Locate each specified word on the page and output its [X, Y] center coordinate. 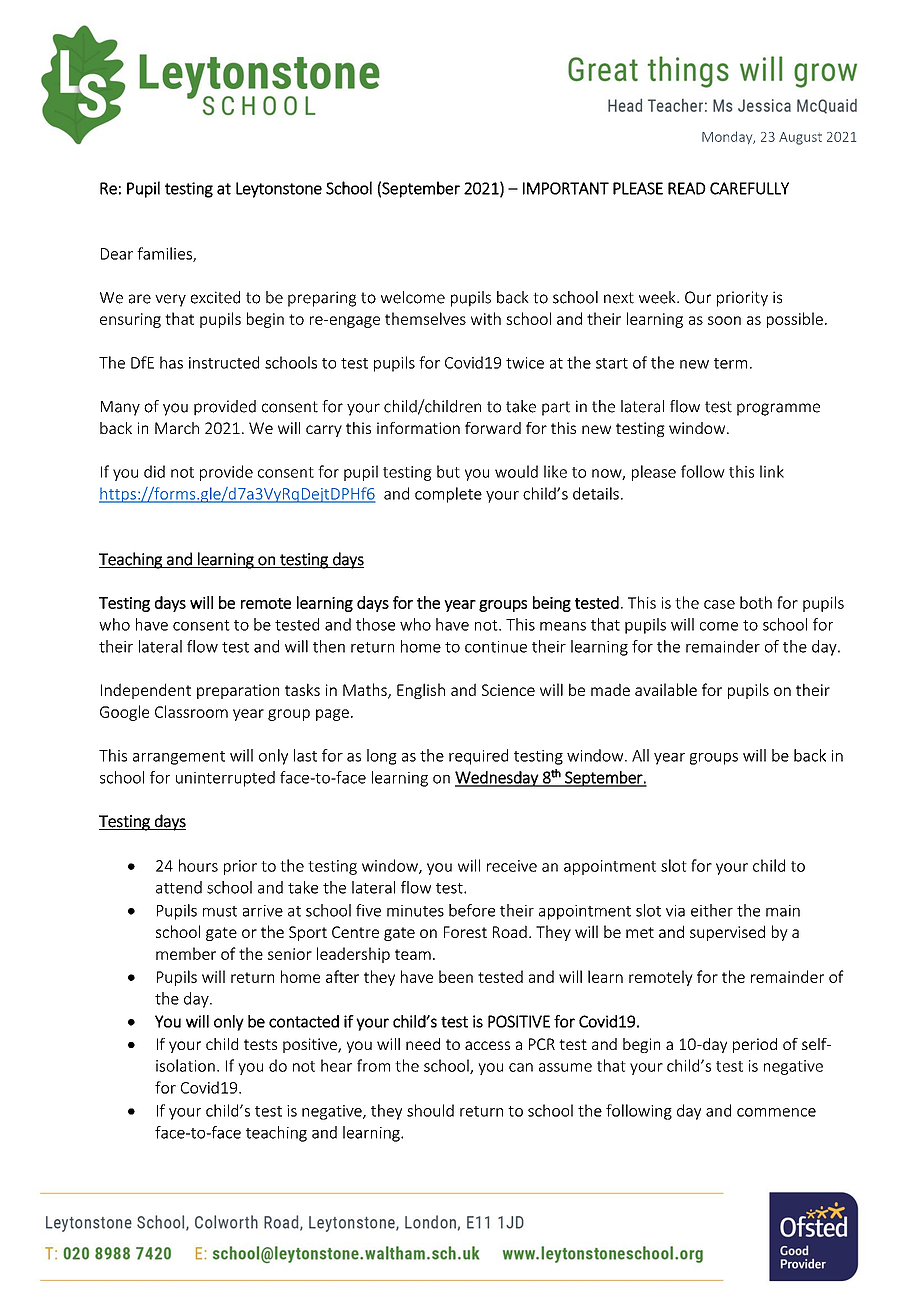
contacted [304, 1021]
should [430, 1110]
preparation [238, 691]
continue [496, 647]
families [165, 254]
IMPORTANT [566, 188]
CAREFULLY [749, 188]
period [755, 1045]
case [719, 604]
